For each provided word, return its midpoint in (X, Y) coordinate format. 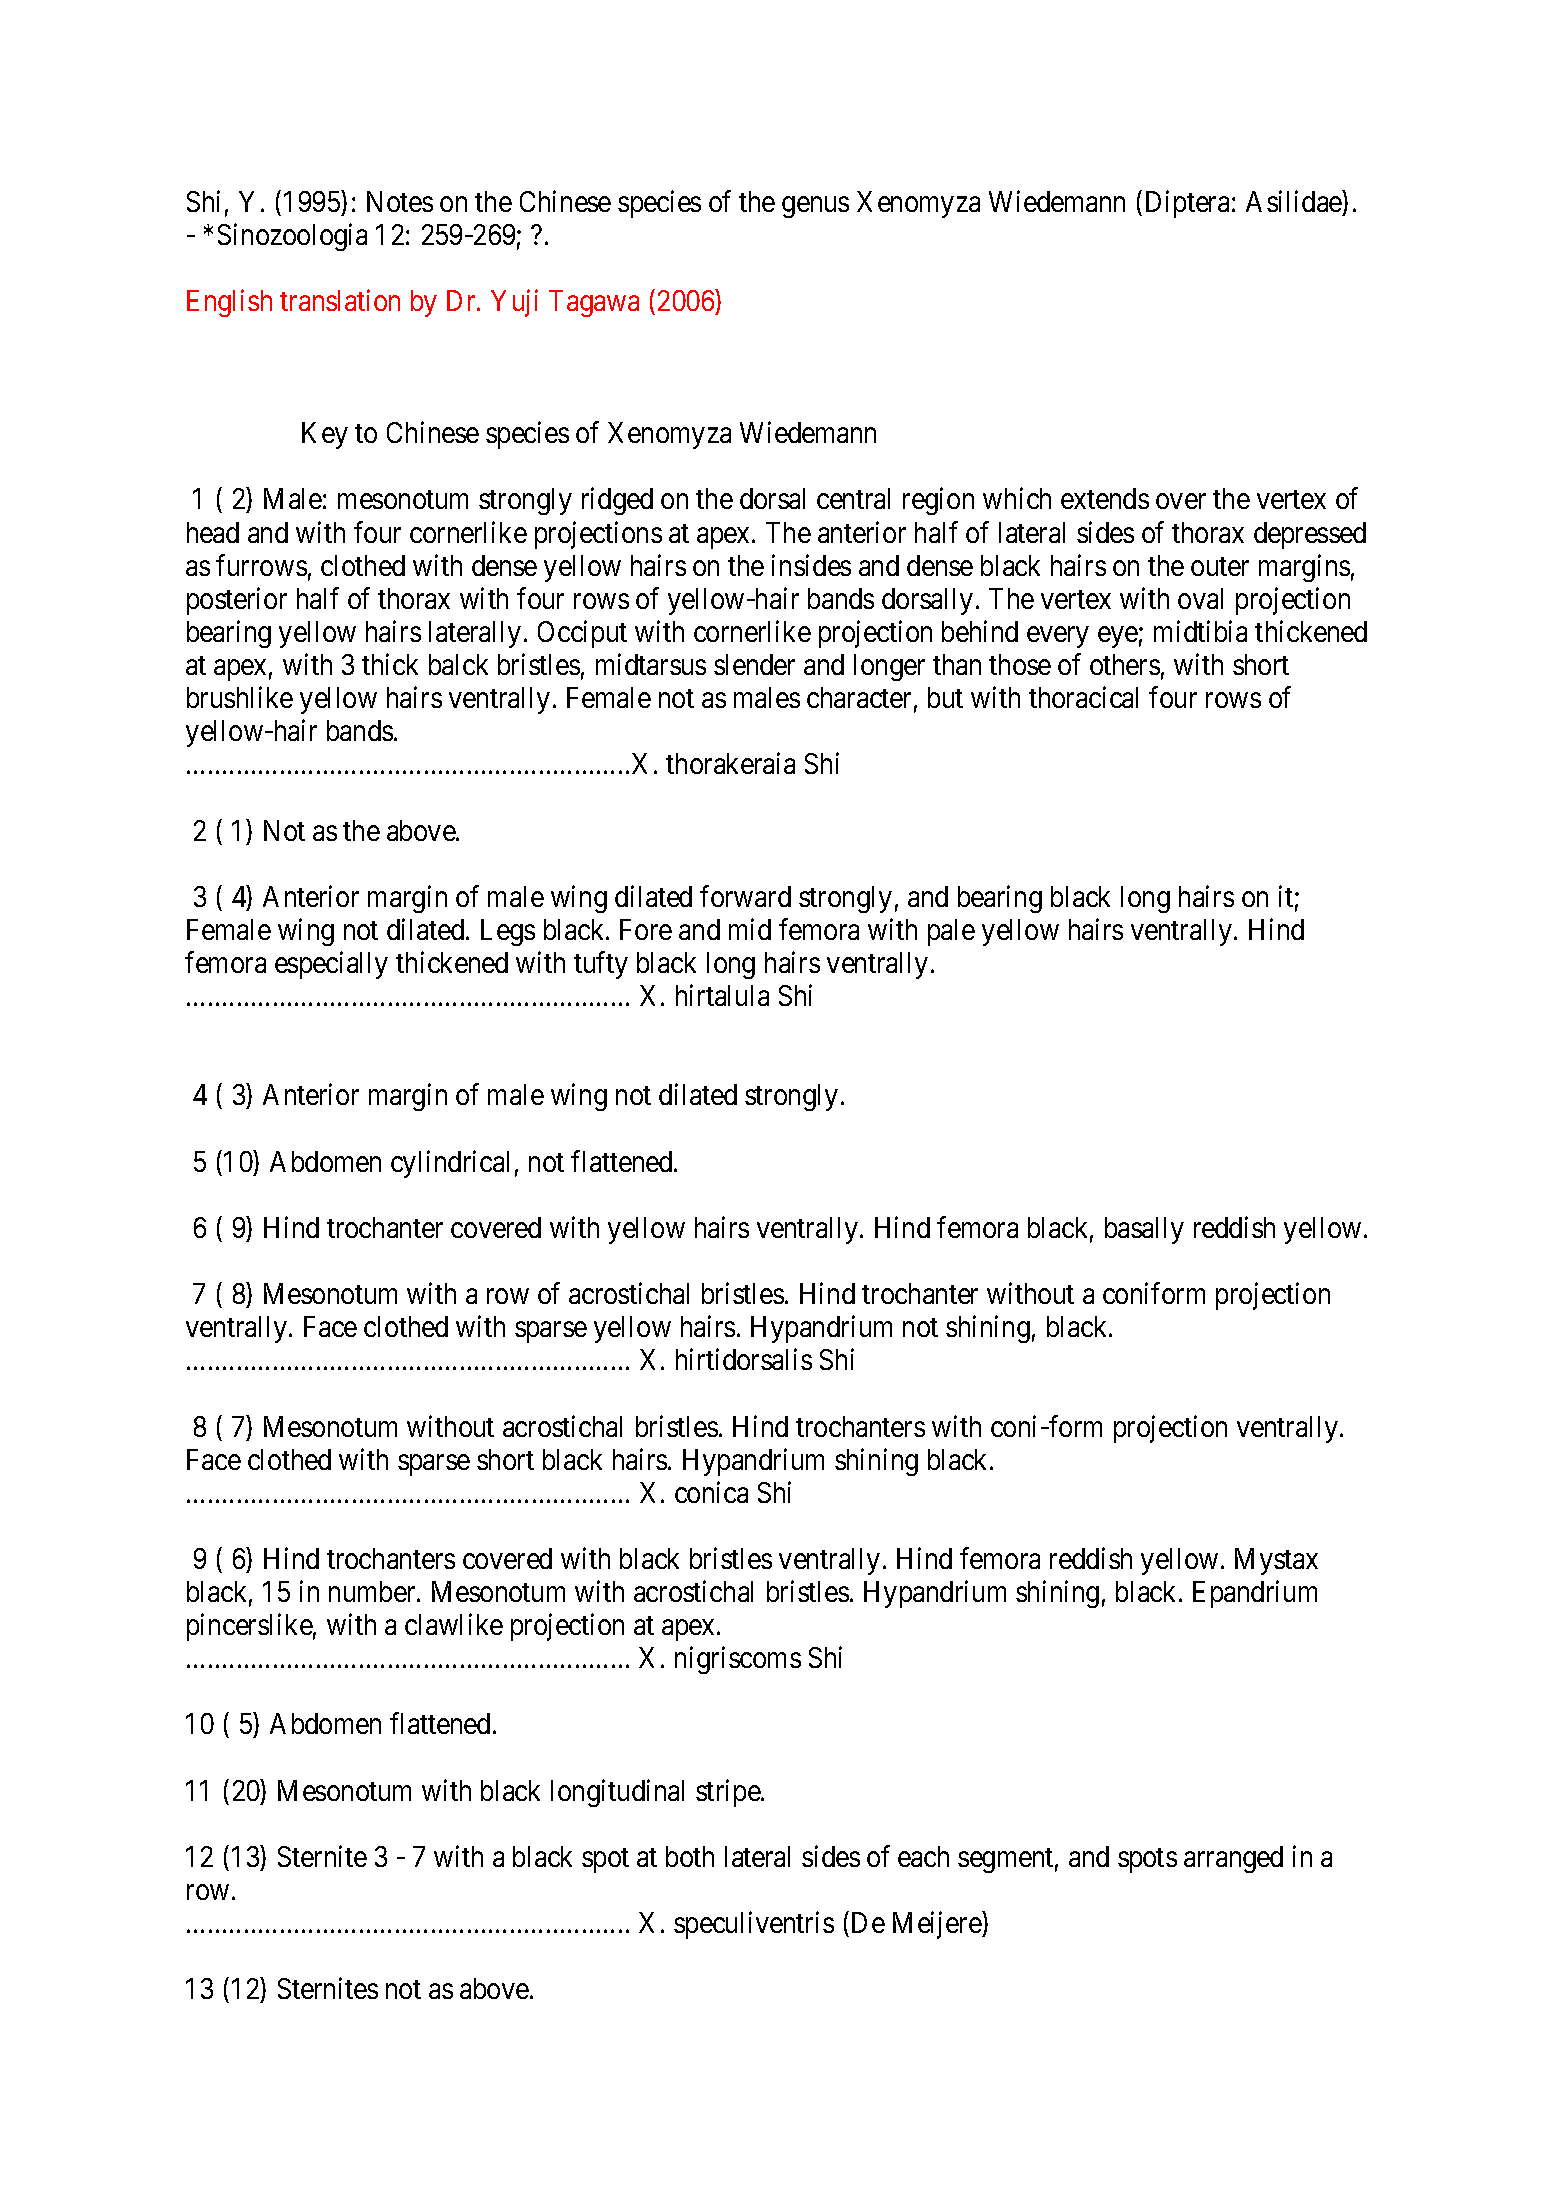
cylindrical (450, 1164)
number (373, 1591)
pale (951, 932)
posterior (237, 601)
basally (1144, 1230)
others (1125, 664)
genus (815, 207)
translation (340, 300)
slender (754, 664)
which (1017, 498)
